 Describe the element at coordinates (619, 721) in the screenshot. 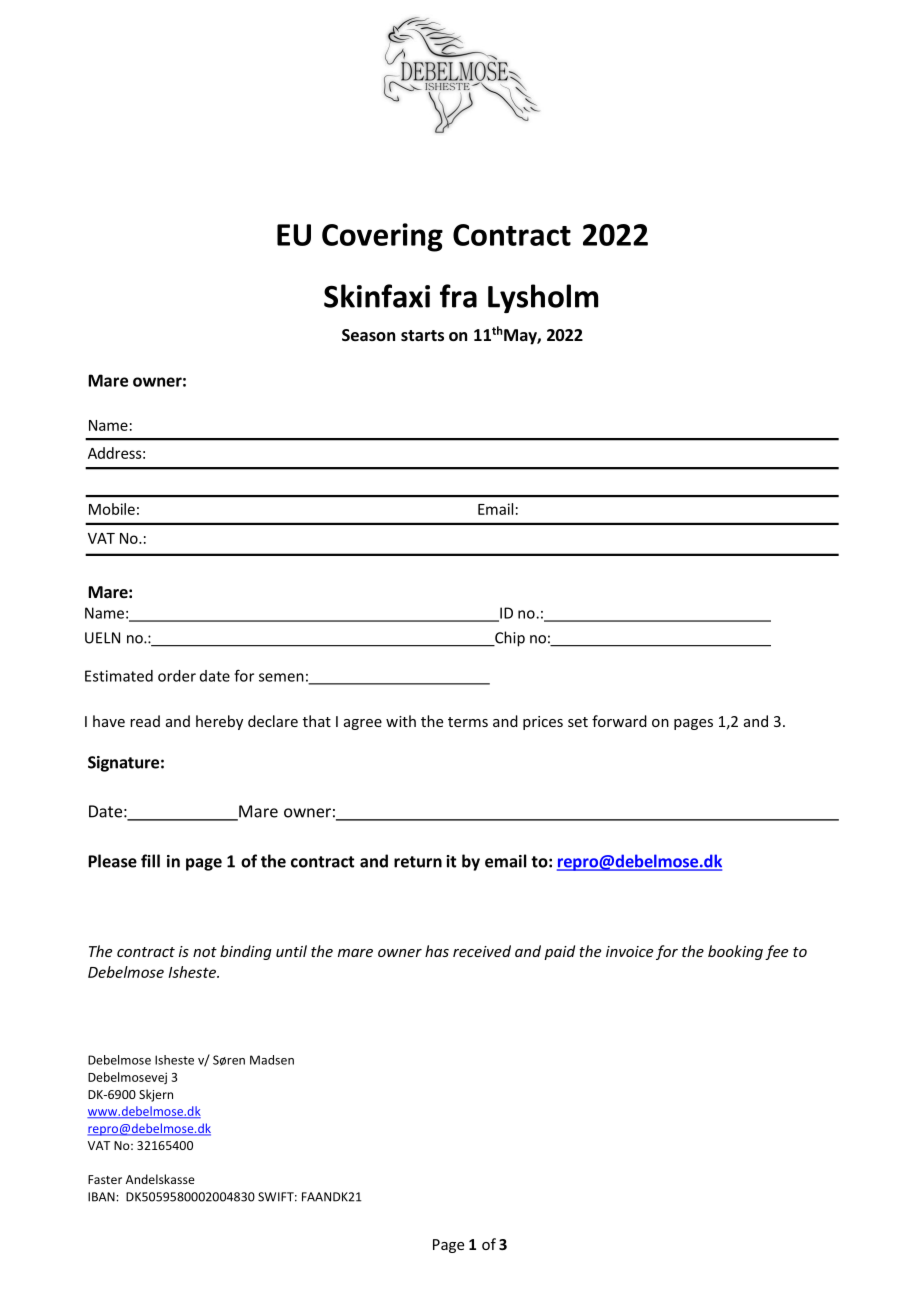

I see `forward` at that location.
